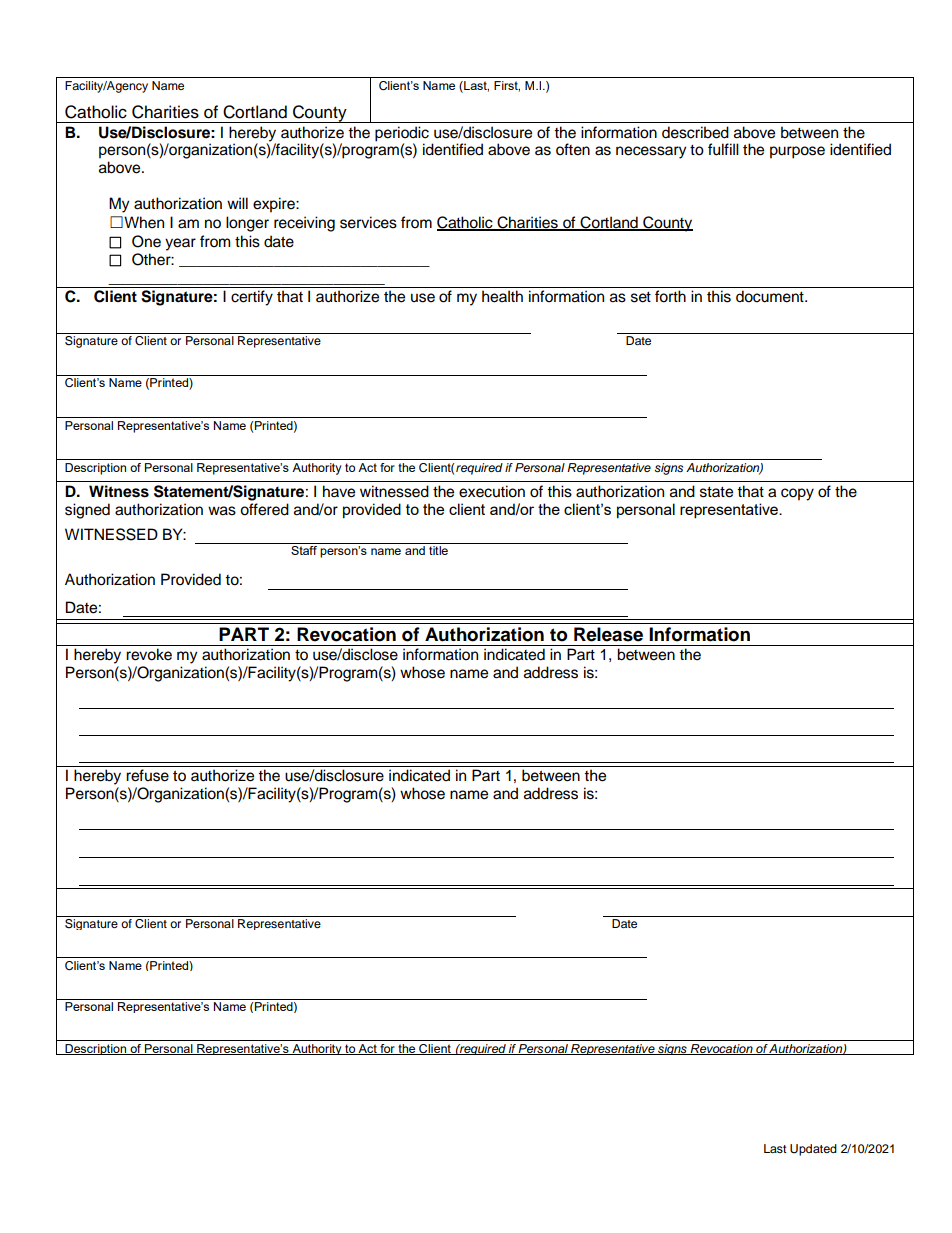 Image resolution: width=952 pixels, height=1233 pixels. I want to click on fulfill, so click(723, 149).
